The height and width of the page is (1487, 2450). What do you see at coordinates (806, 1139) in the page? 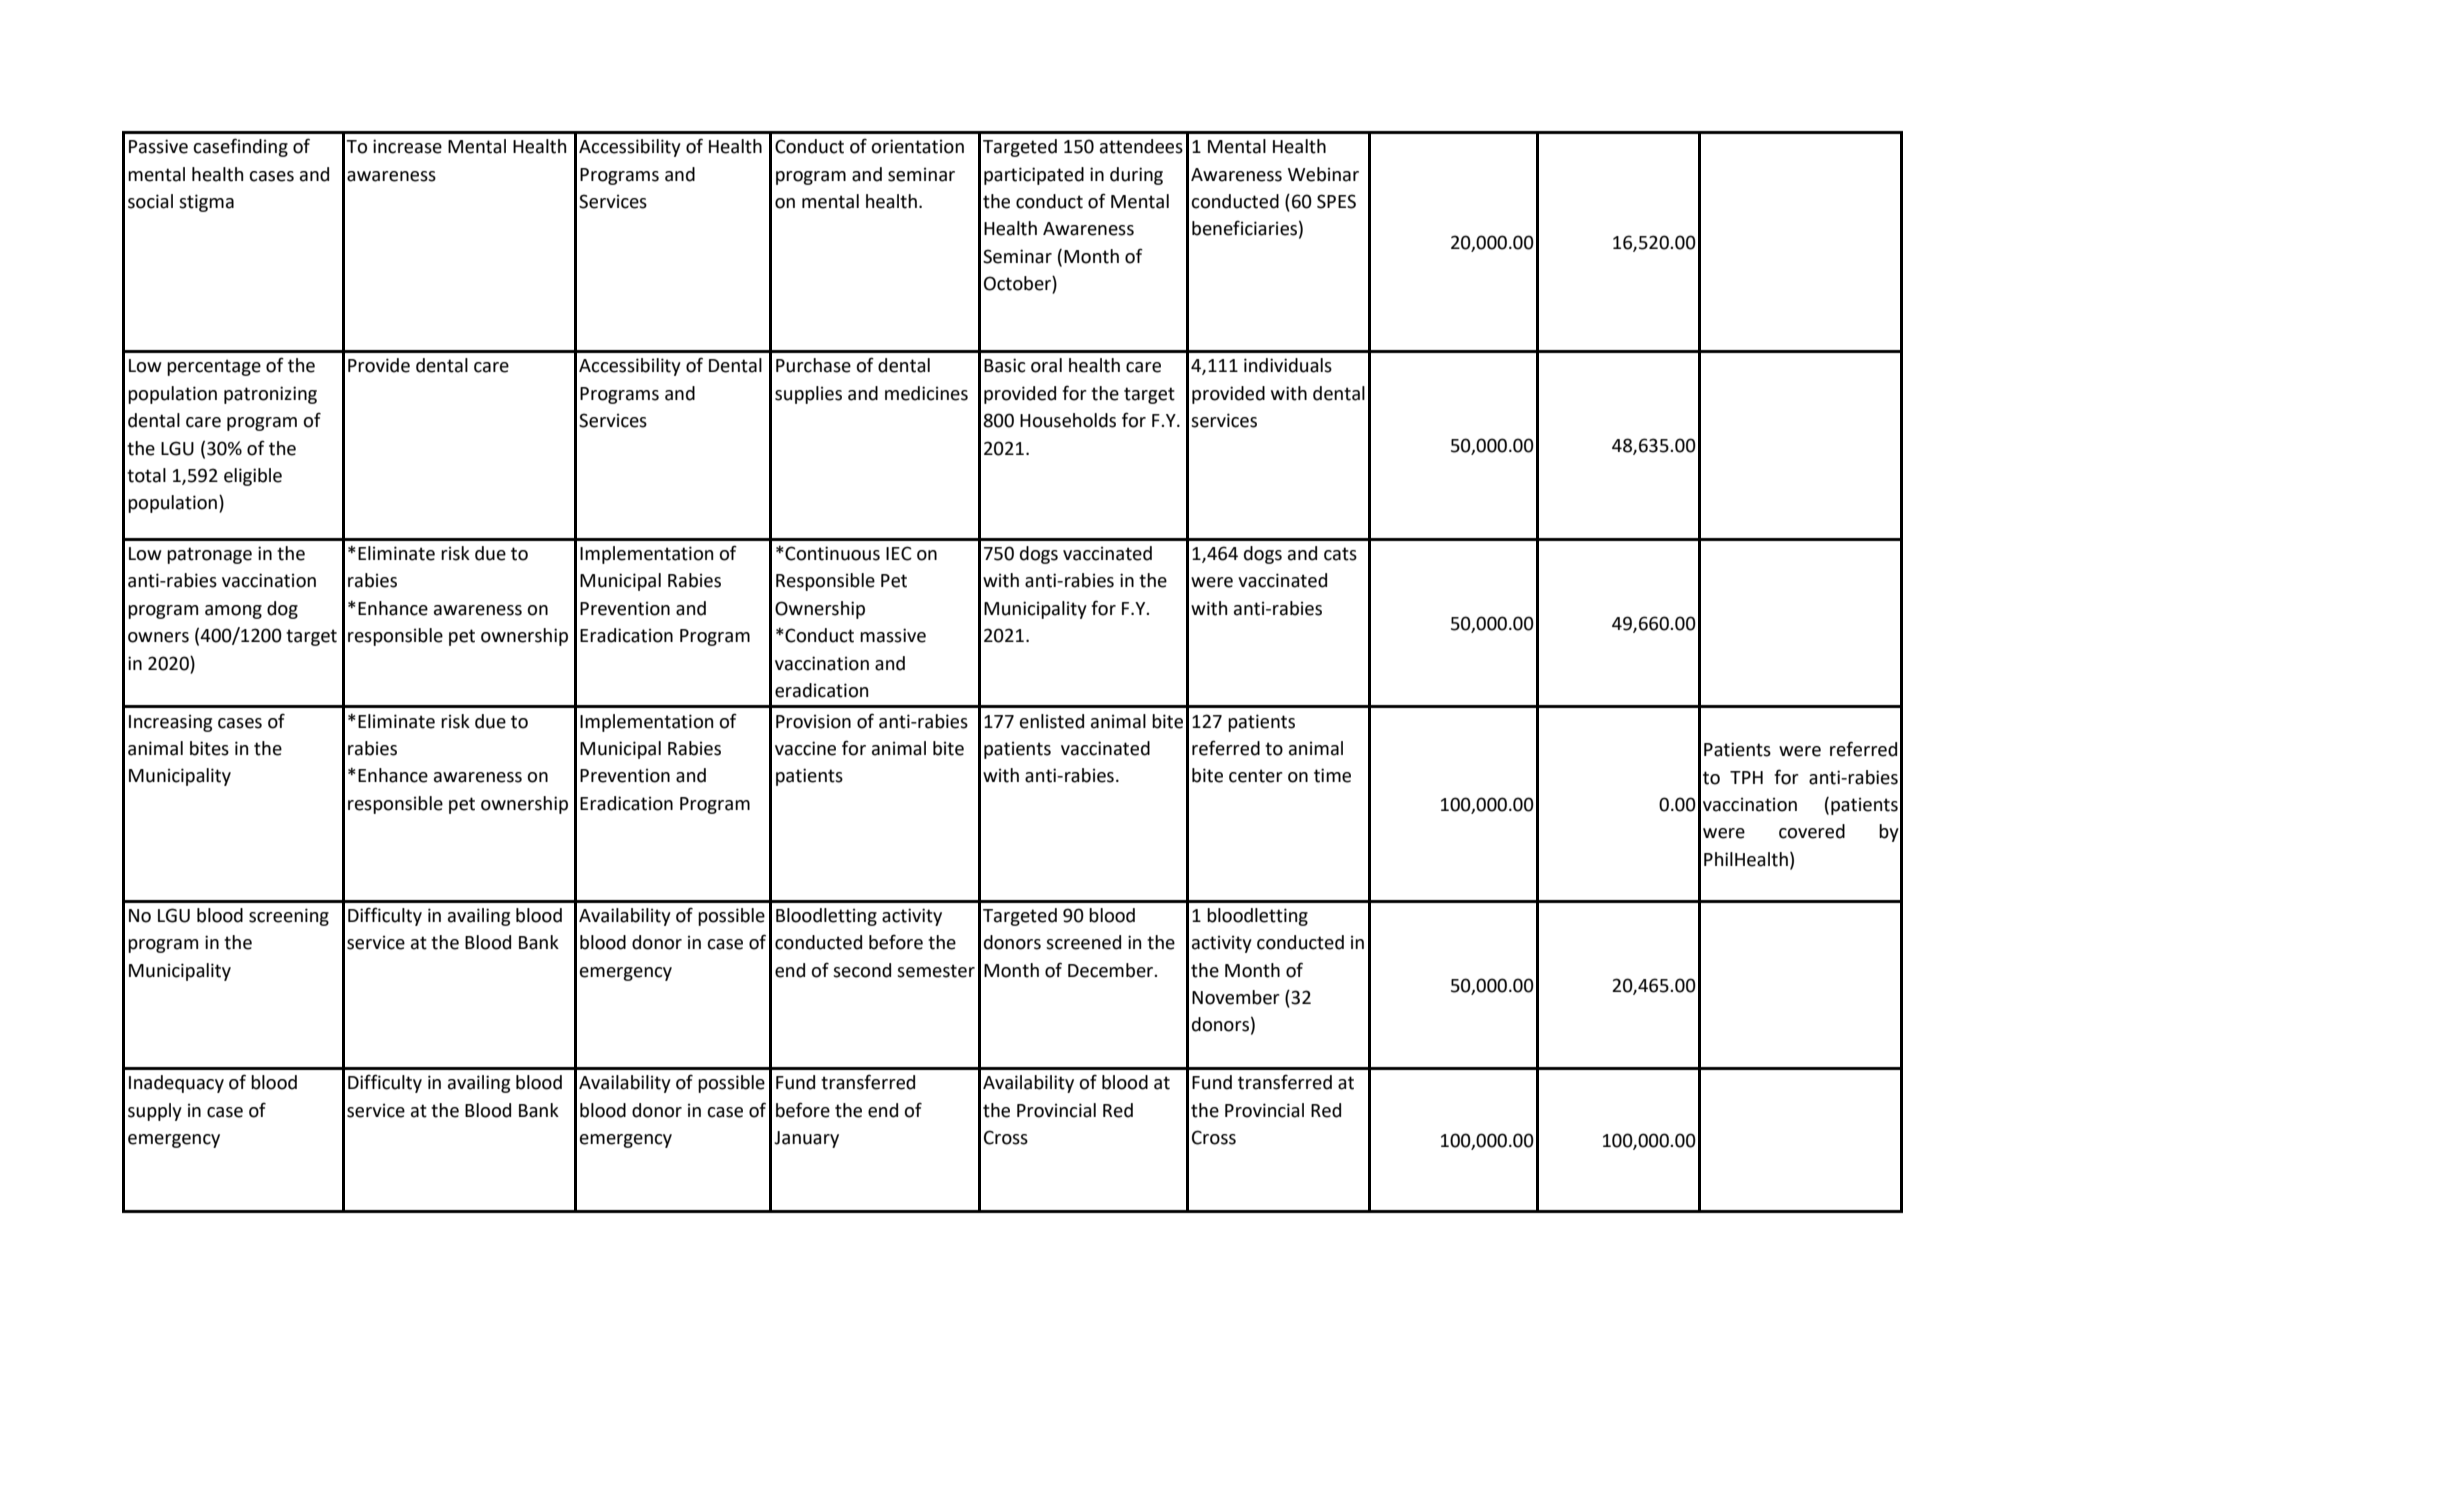
I see `January` at bounding box center [806, 1139].
